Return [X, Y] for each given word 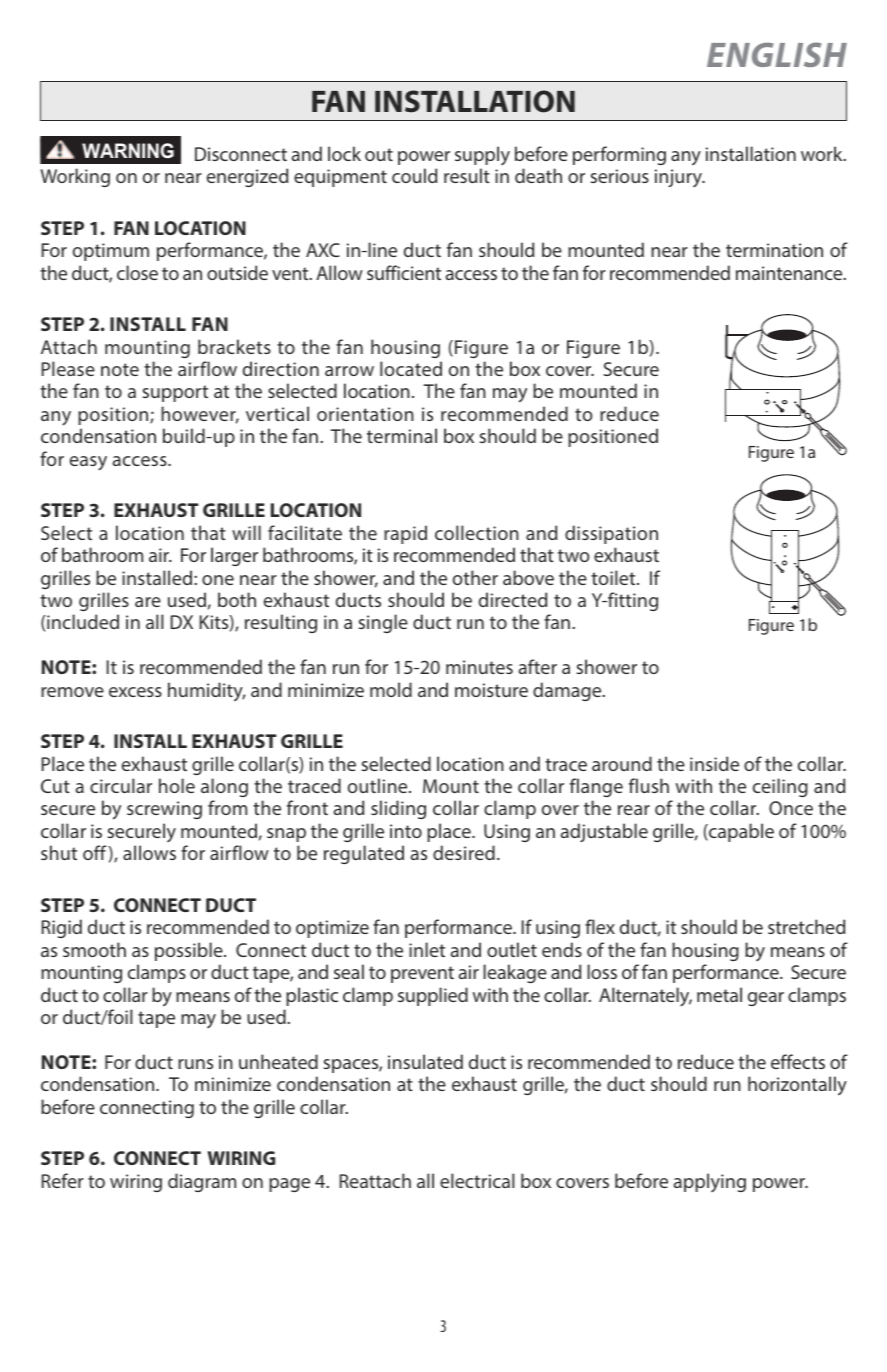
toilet [614, 577]
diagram [202, 1182]
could [414, 175]
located [411, 368]
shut [59, 852]
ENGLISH [777, 54]
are [148, 602]
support [175, 393]
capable [740, 832]
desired [464, 852]
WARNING [128, 151]
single [383, 623]
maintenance [790, 273]
